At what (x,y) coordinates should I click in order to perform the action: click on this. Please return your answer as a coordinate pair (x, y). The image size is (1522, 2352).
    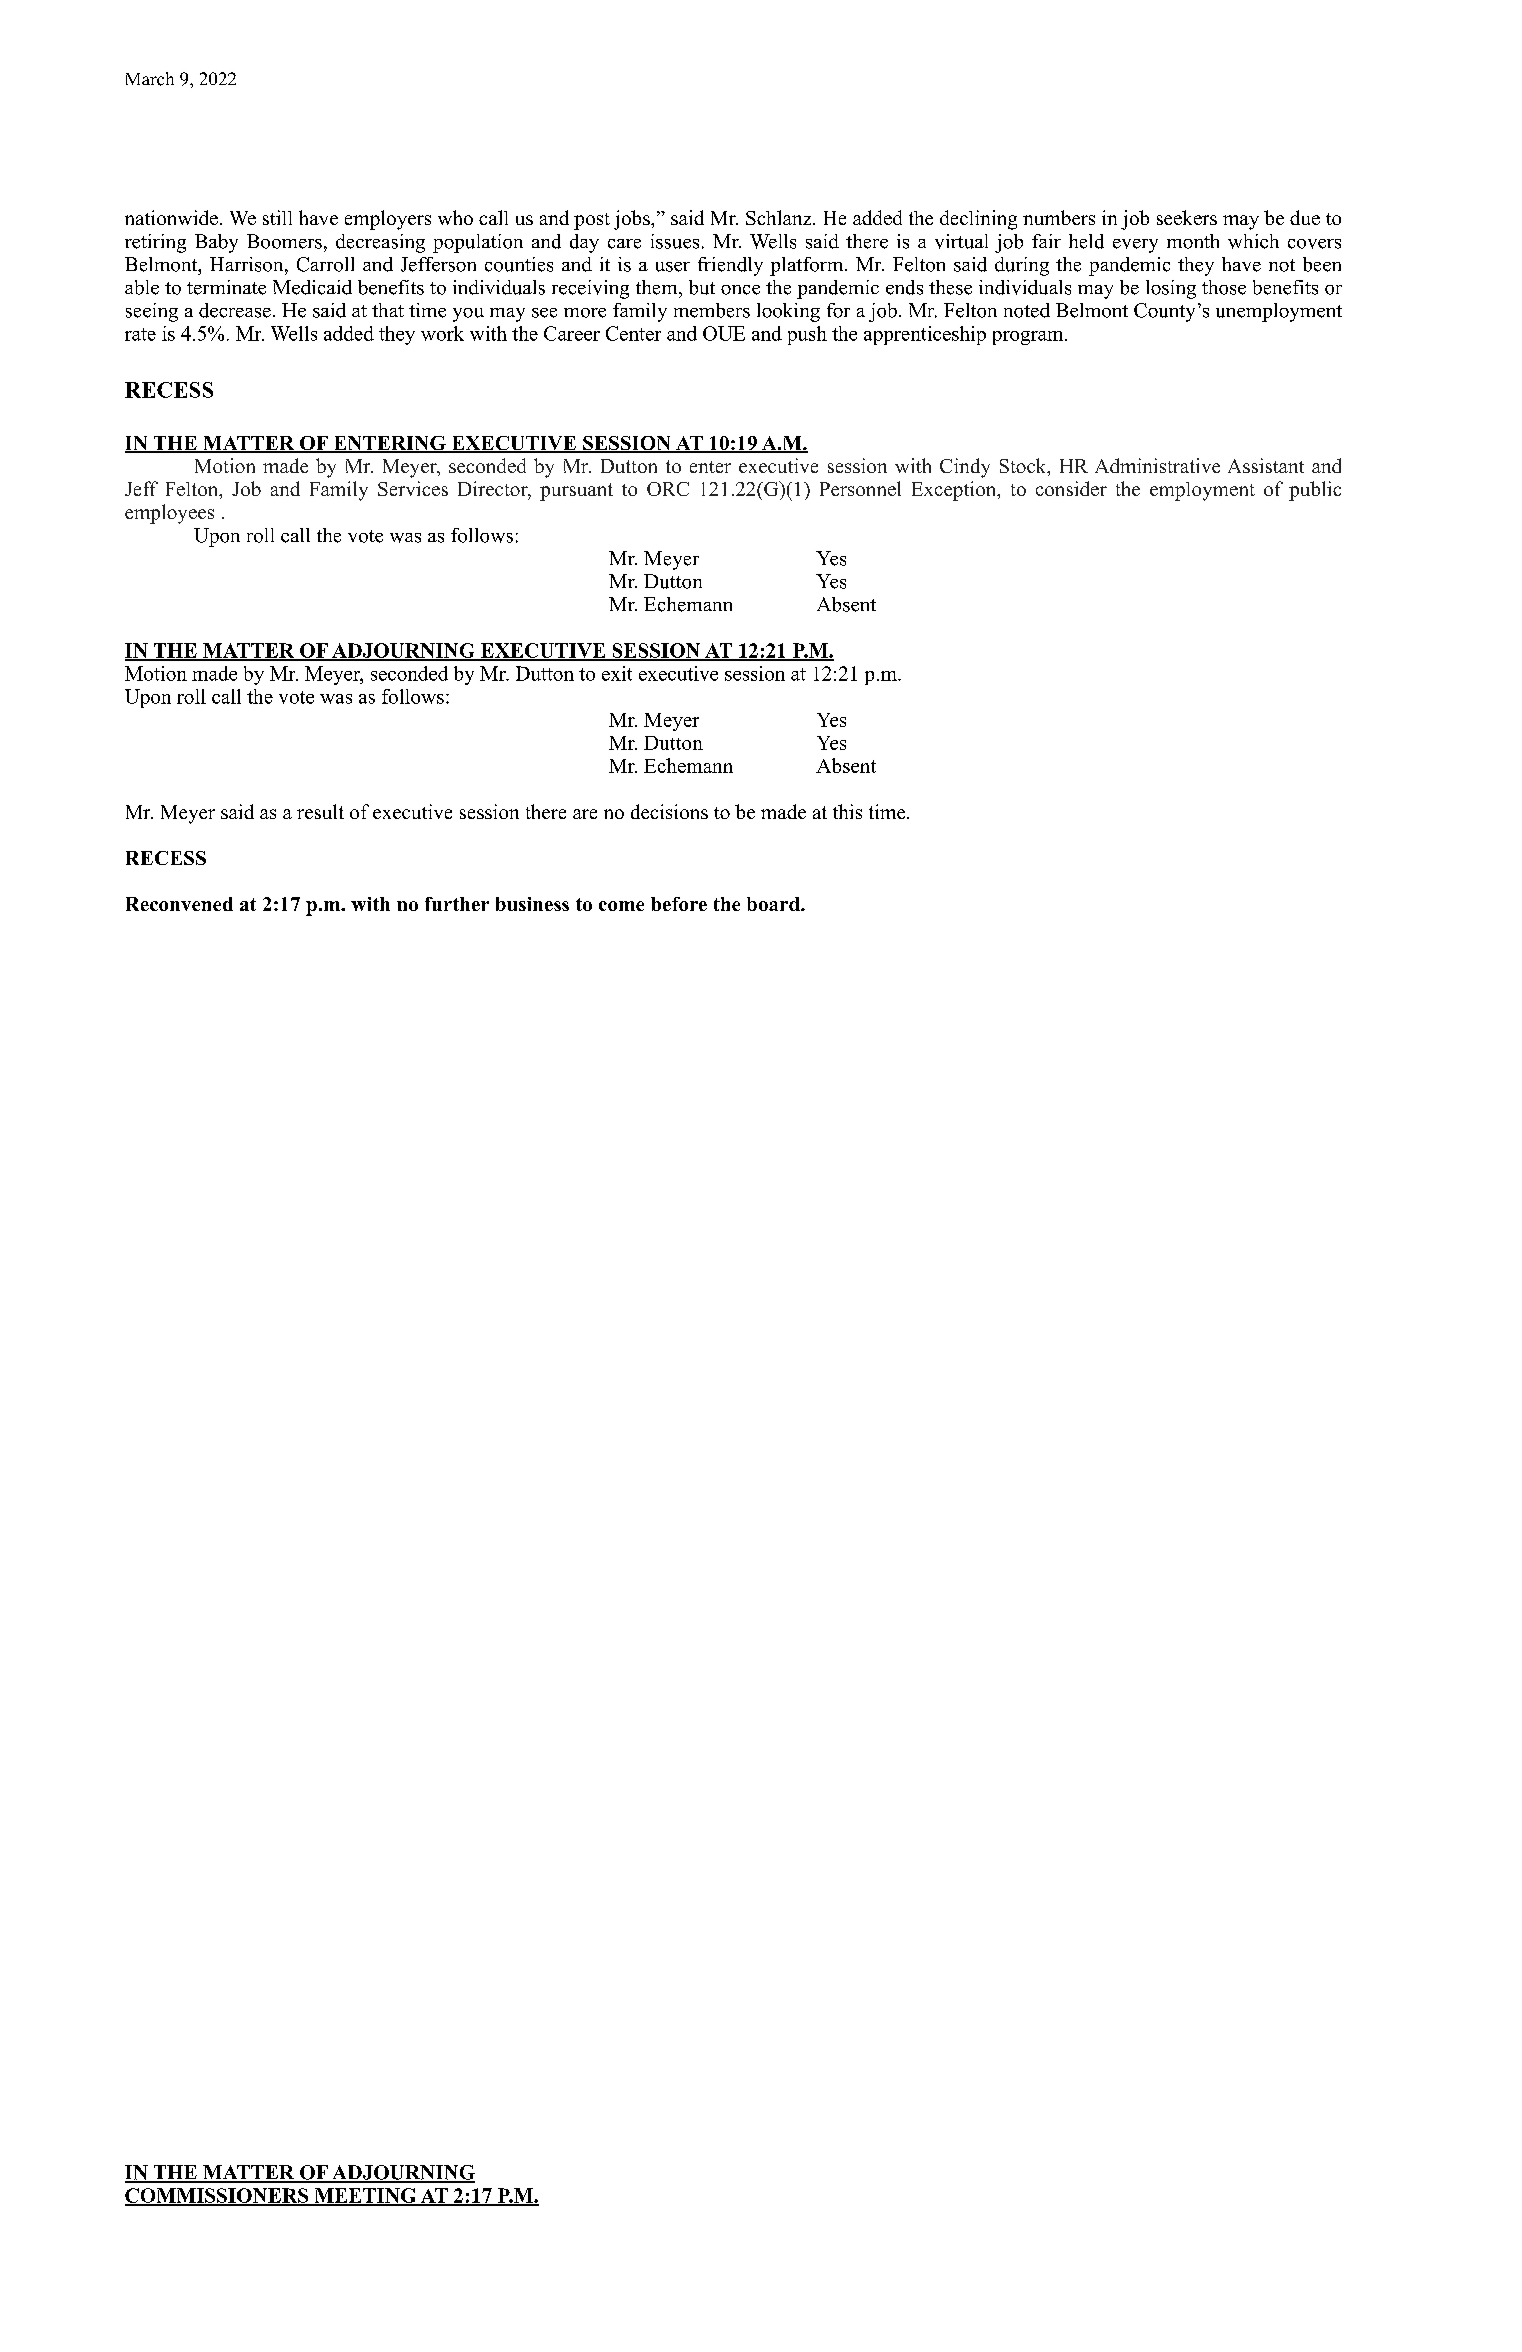
    Looking at the image, I should click on (847, 811).
